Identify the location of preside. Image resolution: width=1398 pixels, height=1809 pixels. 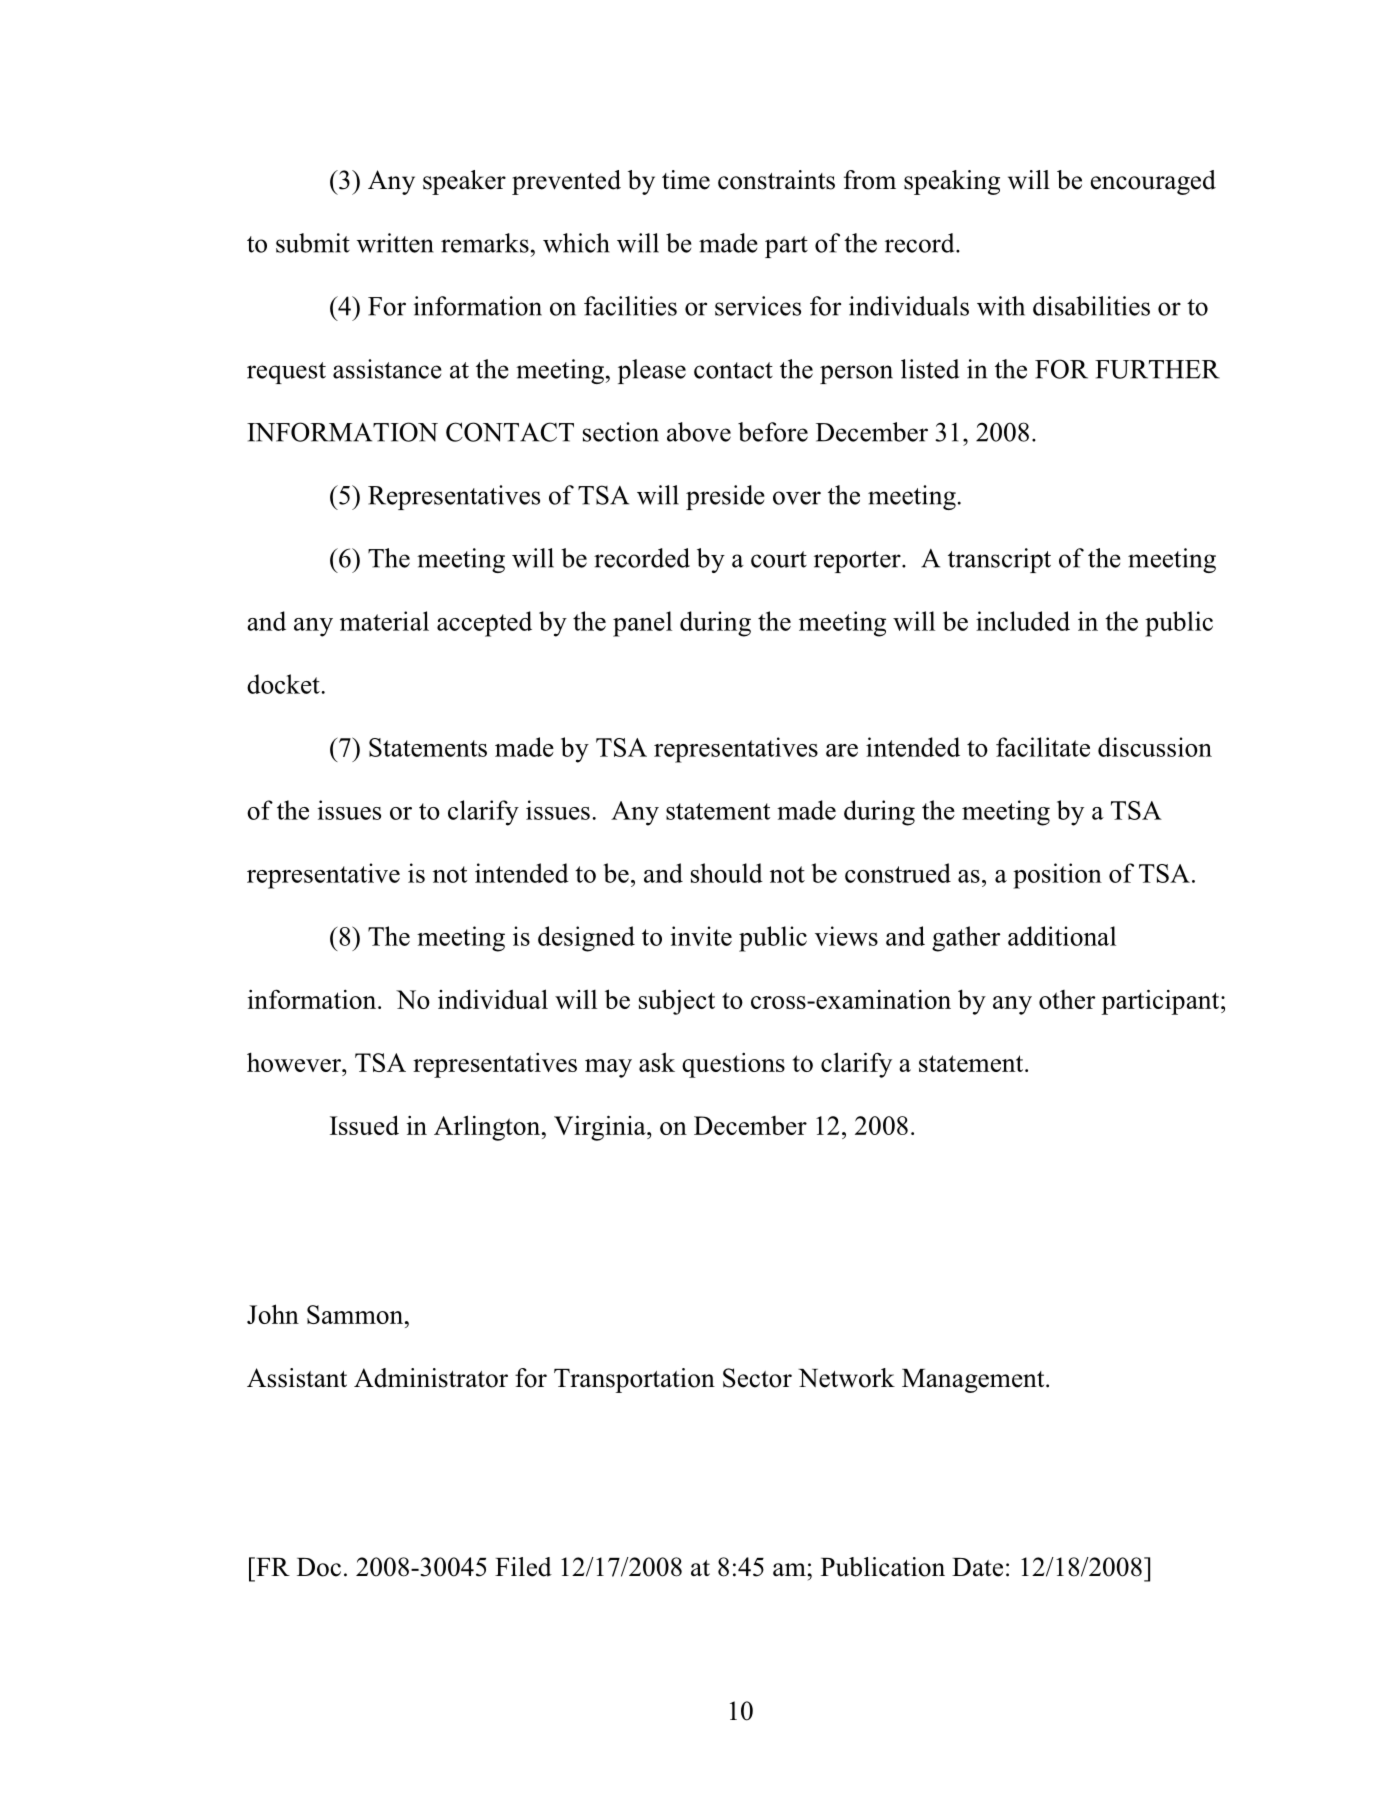
(725, 497).
